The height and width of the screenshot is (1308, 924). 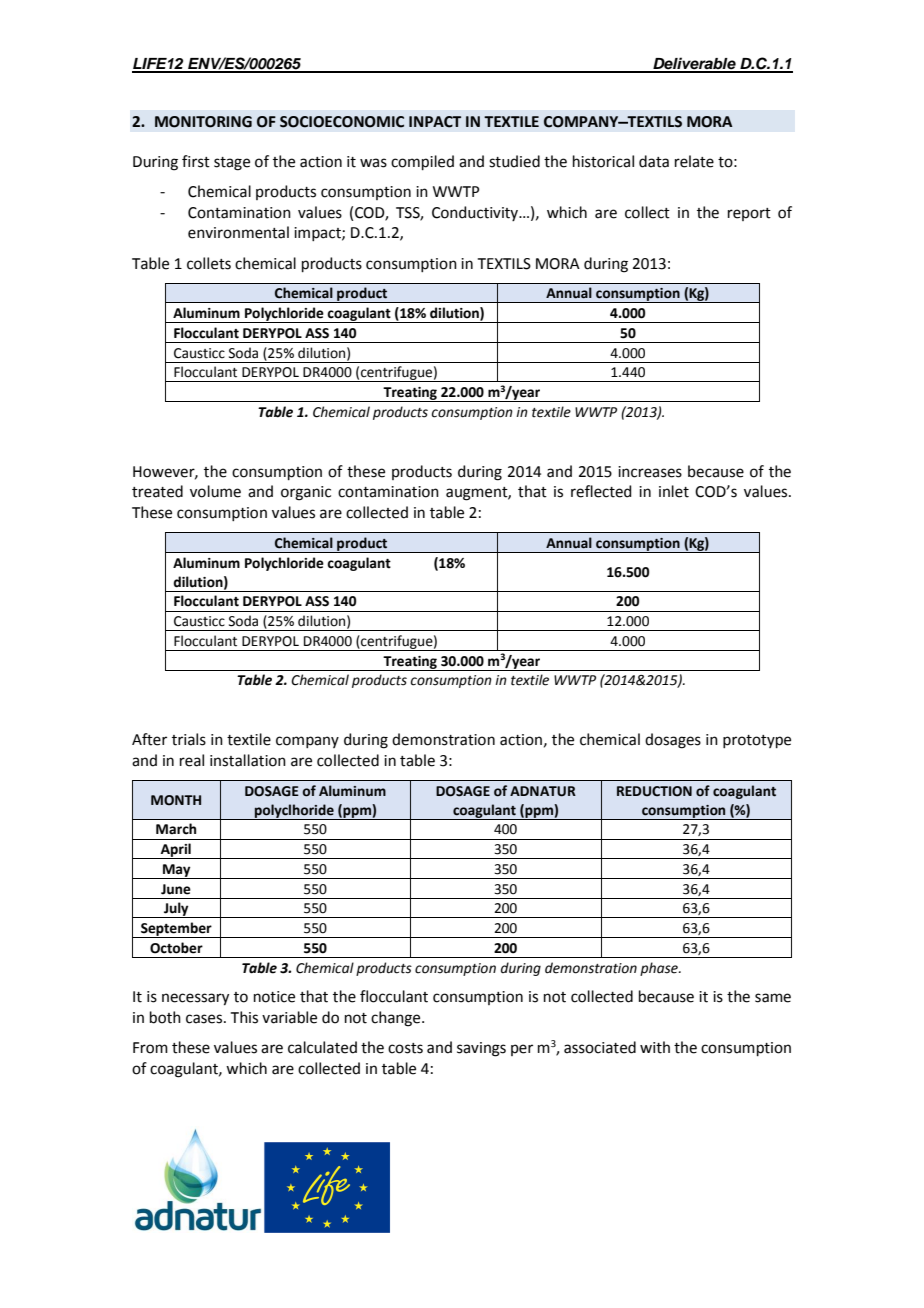 What do you see at coordinates (650, 472) in the screenshot?
I see `increases` at bounding box center [650, 472].
